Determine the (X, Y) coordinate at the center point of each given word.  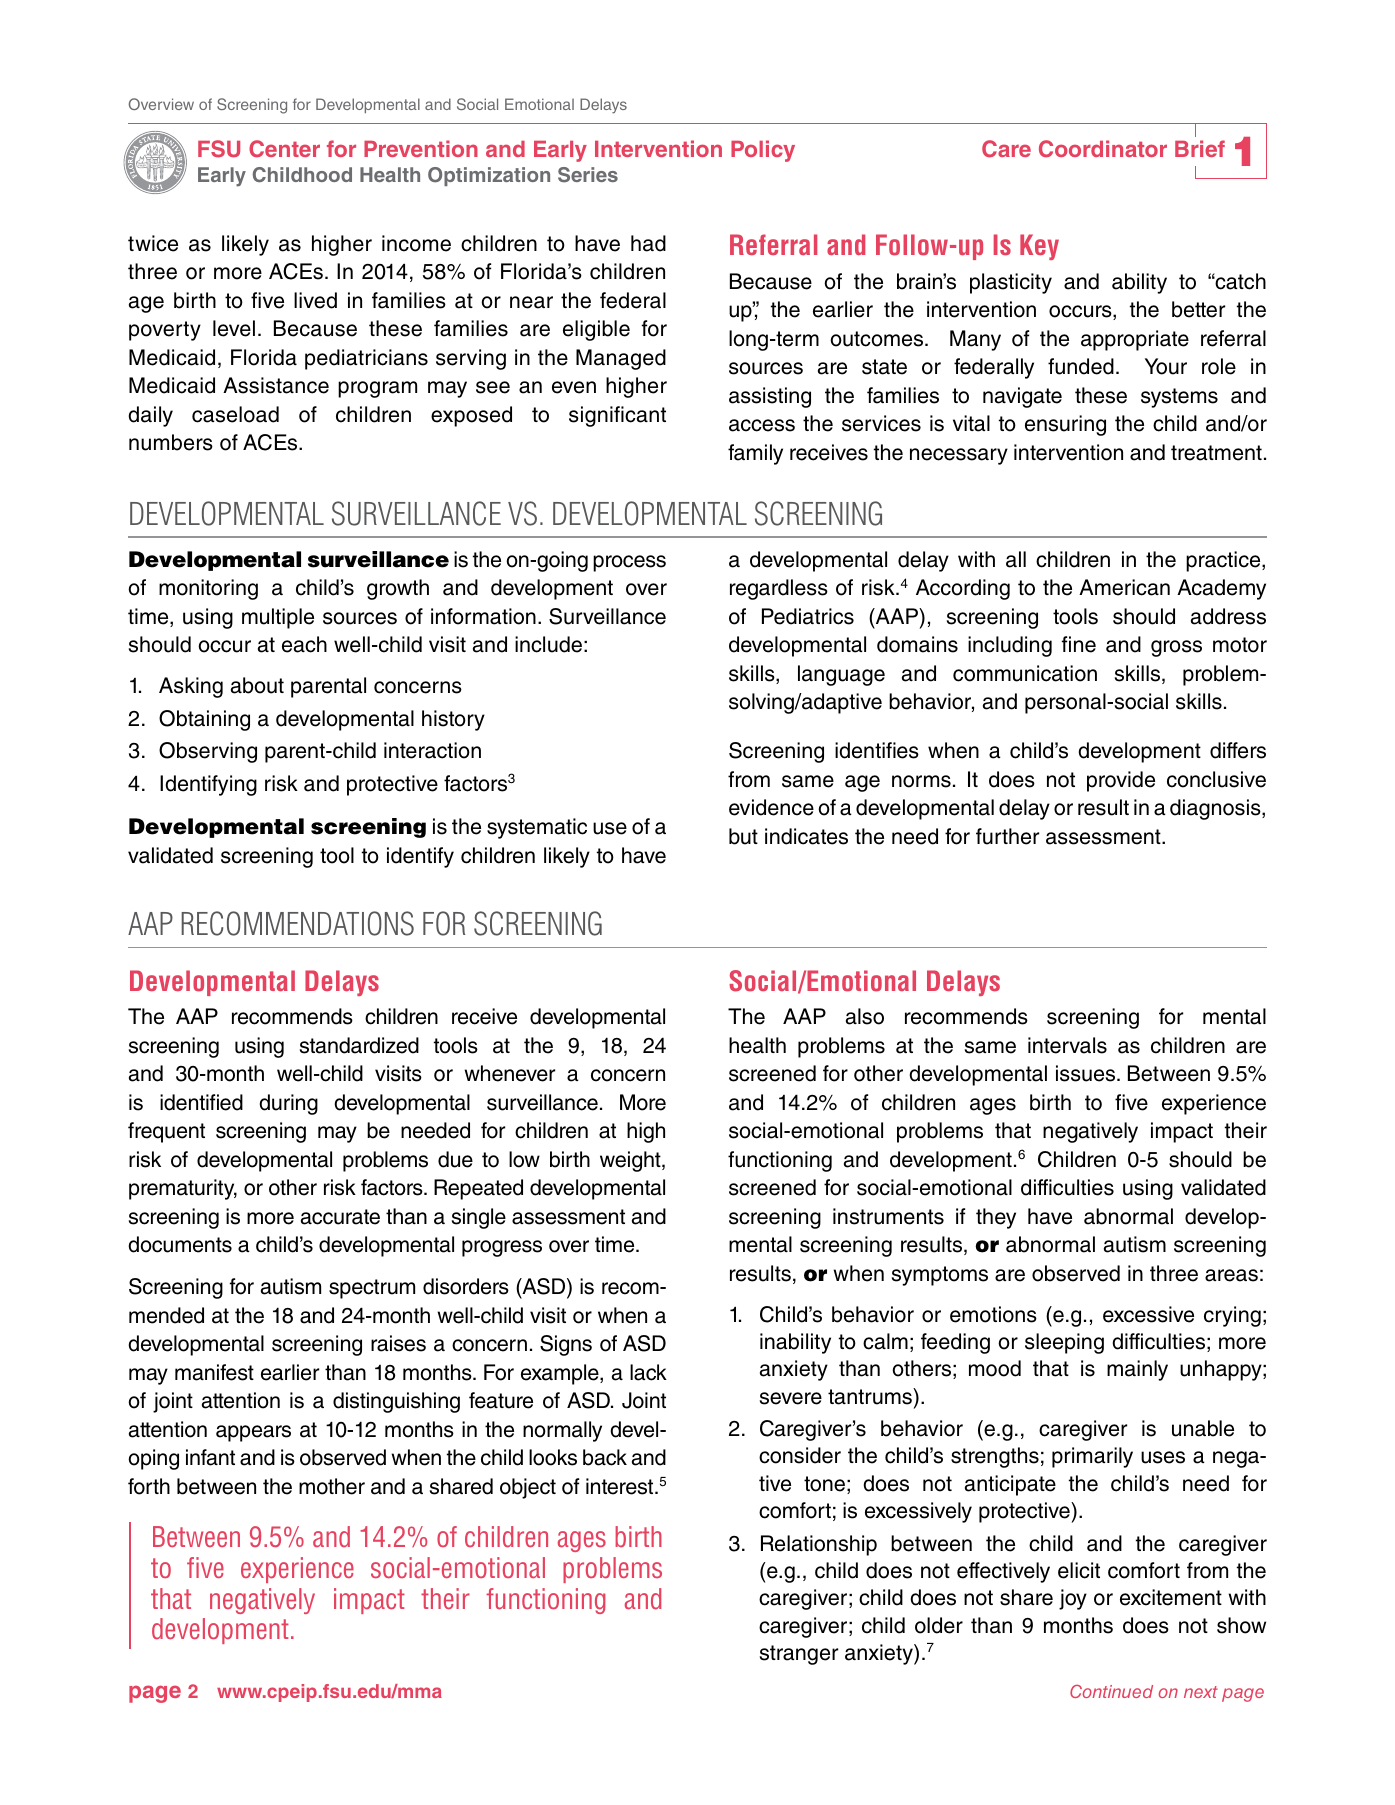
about (257, 685)
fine (1079, 644)
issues (1087, 1073)
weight (631, 1161)
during (288, 1104)
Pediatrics (808, 616)
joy (1073, 1599)
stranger (799, 1655)
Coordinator (1103, 148)
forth (149, 1486)
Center (284, 149)
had (648, 243)
